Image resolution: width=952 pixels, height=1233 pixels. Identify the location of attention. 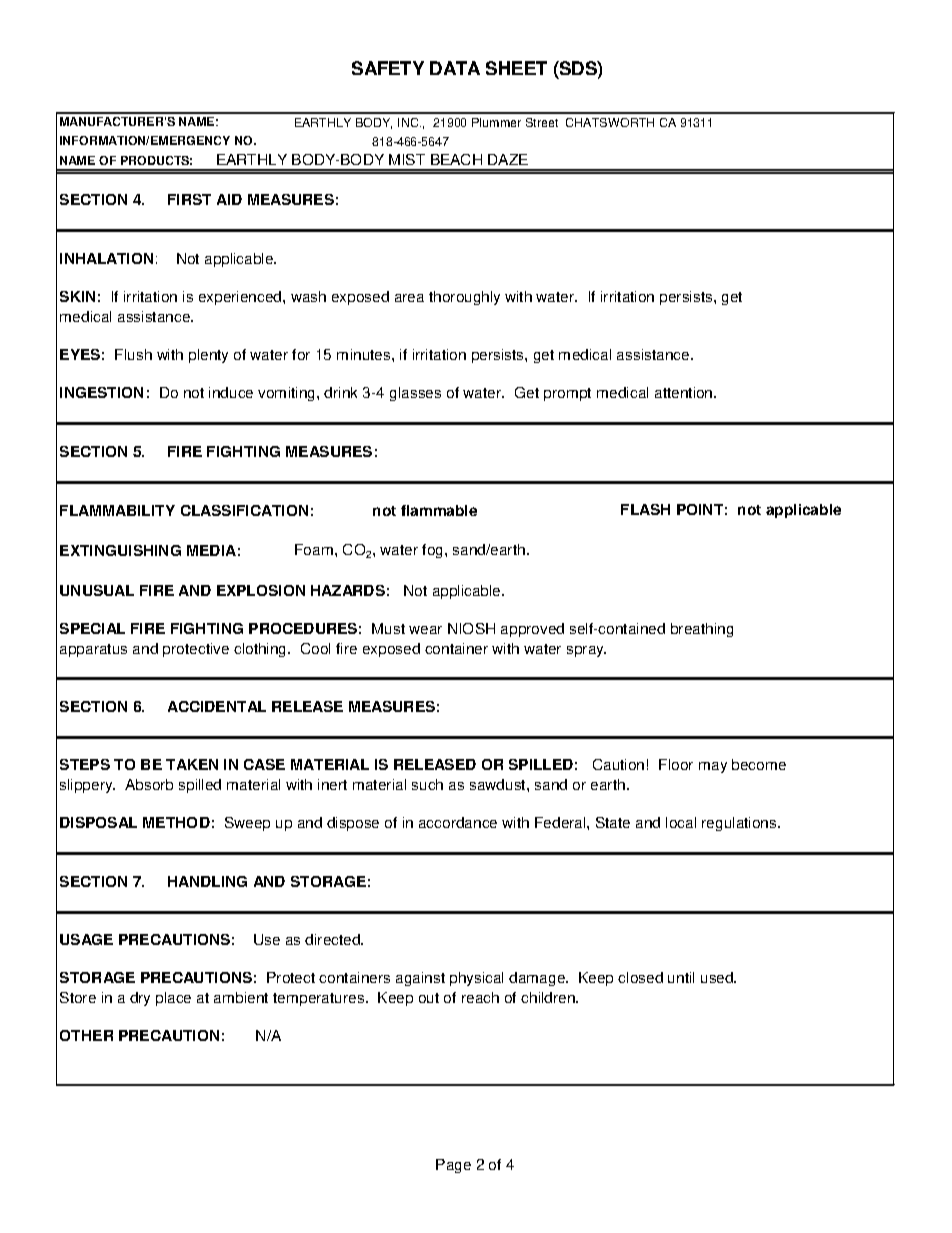
(685, 392).
